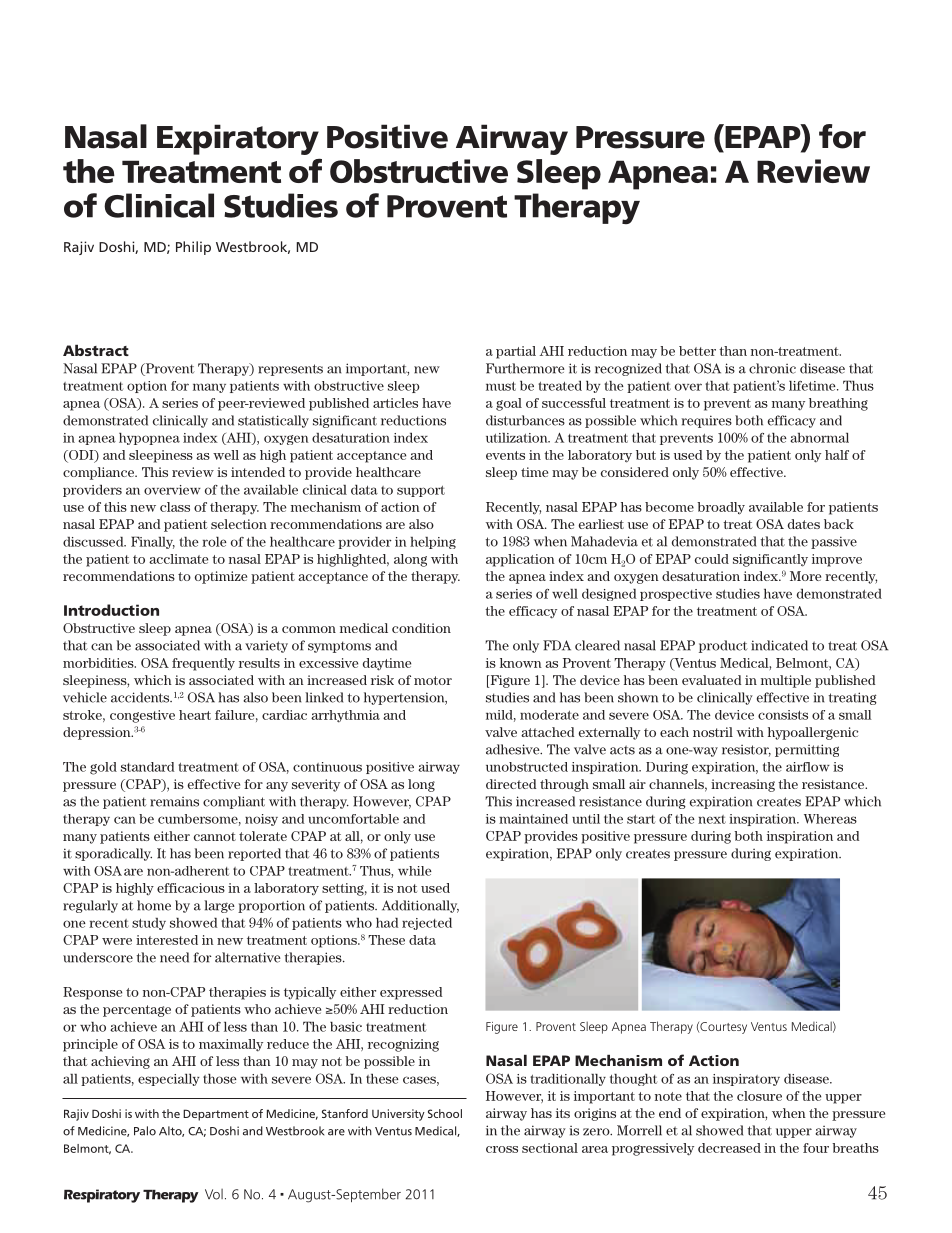 The image size is (952, 1233). What do you see at coordinates (145, 1131) in the screenshot?
I see `Palo` at bounding box center [145, 1131].
